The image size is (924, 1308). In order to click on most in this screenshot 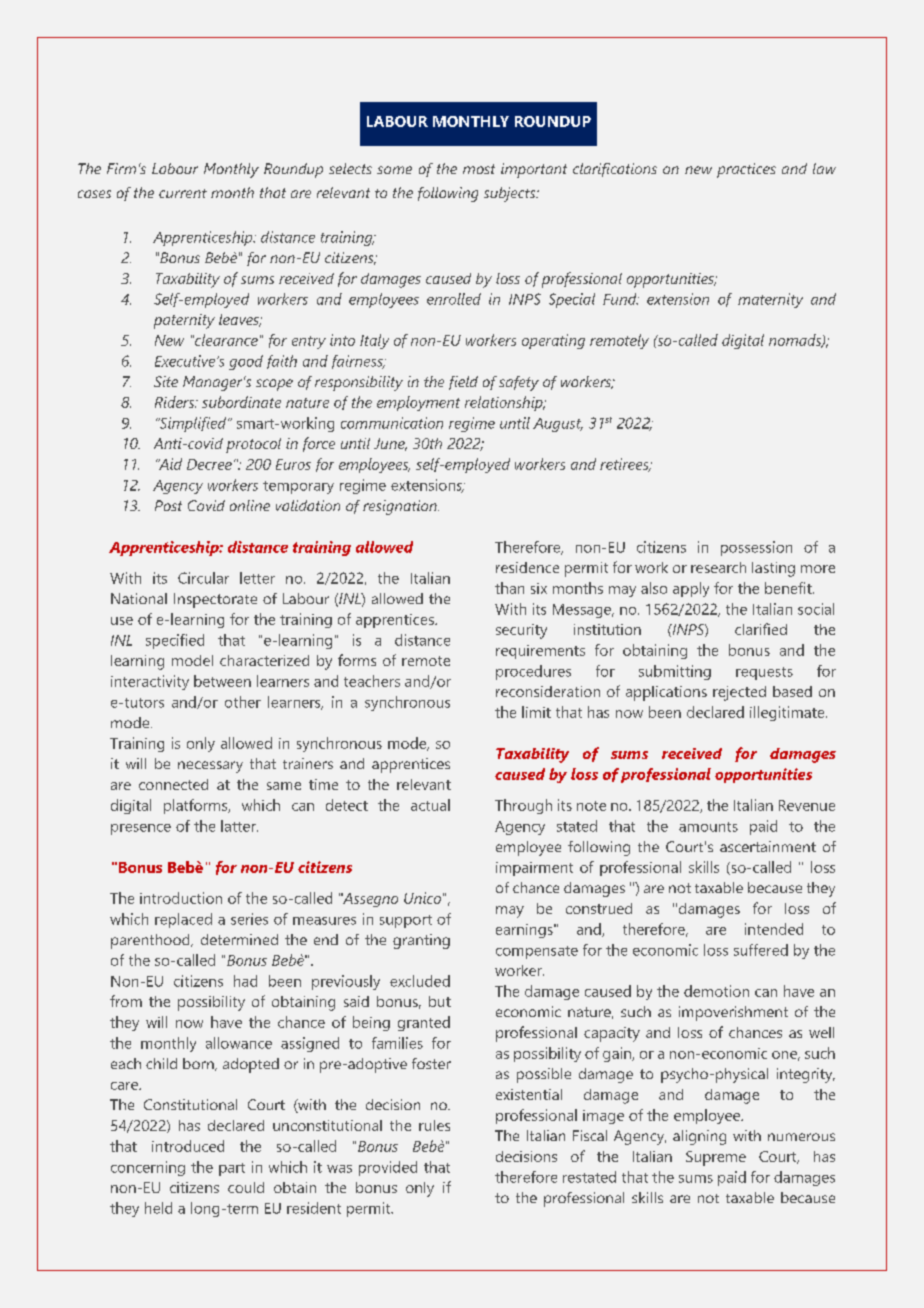, I will do `click(479, 169)`.
